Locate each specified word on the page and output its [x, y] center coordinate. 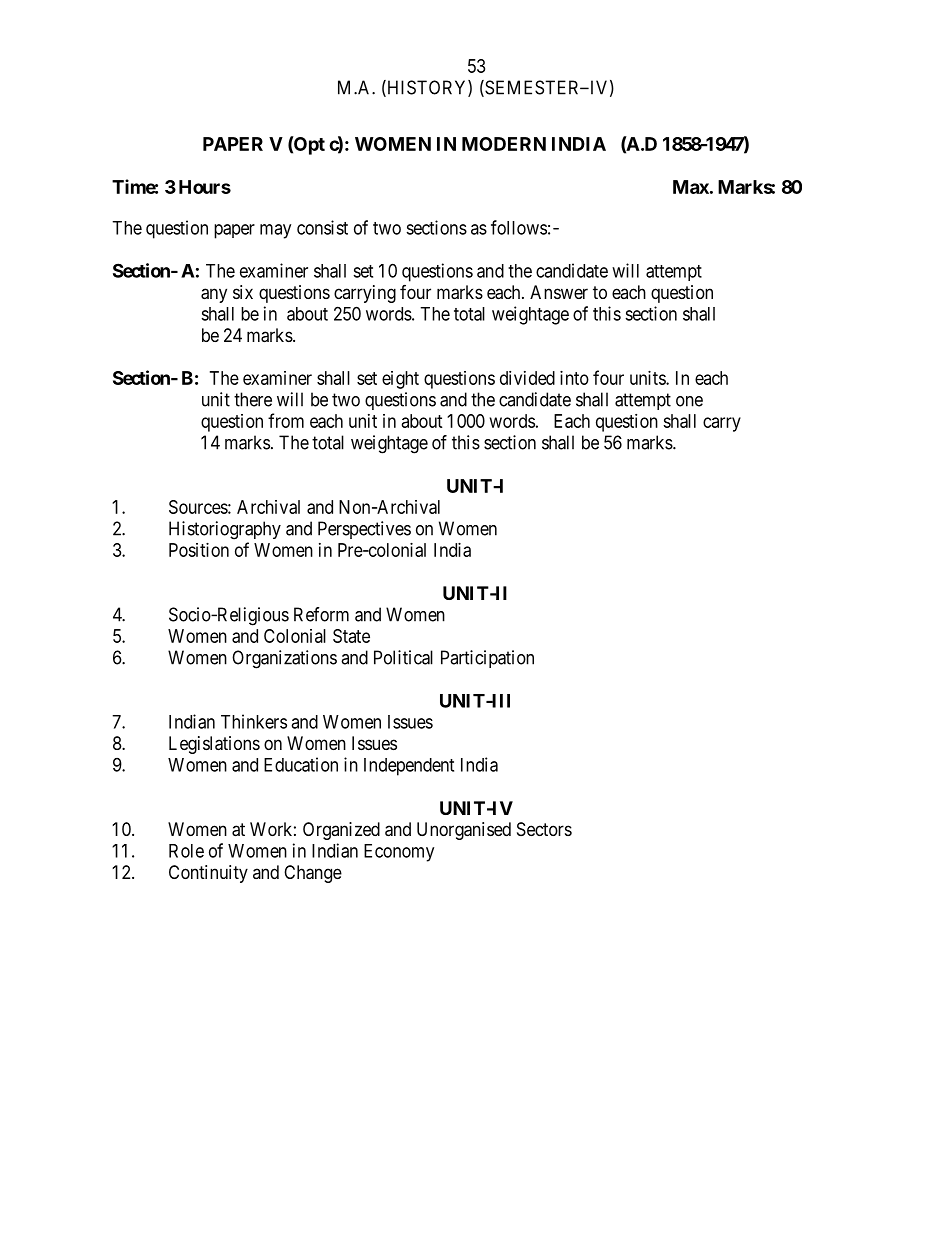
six [243, 292]
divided [527, 378]
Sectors [544, 829]
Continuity [208, 874]
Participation [487, 659]
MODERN [504, 144]
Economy [399, 853]
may [275, 231]
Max [691, 187]
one [689, 401]
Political [403, 657]
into [574, 378]
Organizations [284, 659]
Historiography [225, 530]
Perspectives [364, 530]
